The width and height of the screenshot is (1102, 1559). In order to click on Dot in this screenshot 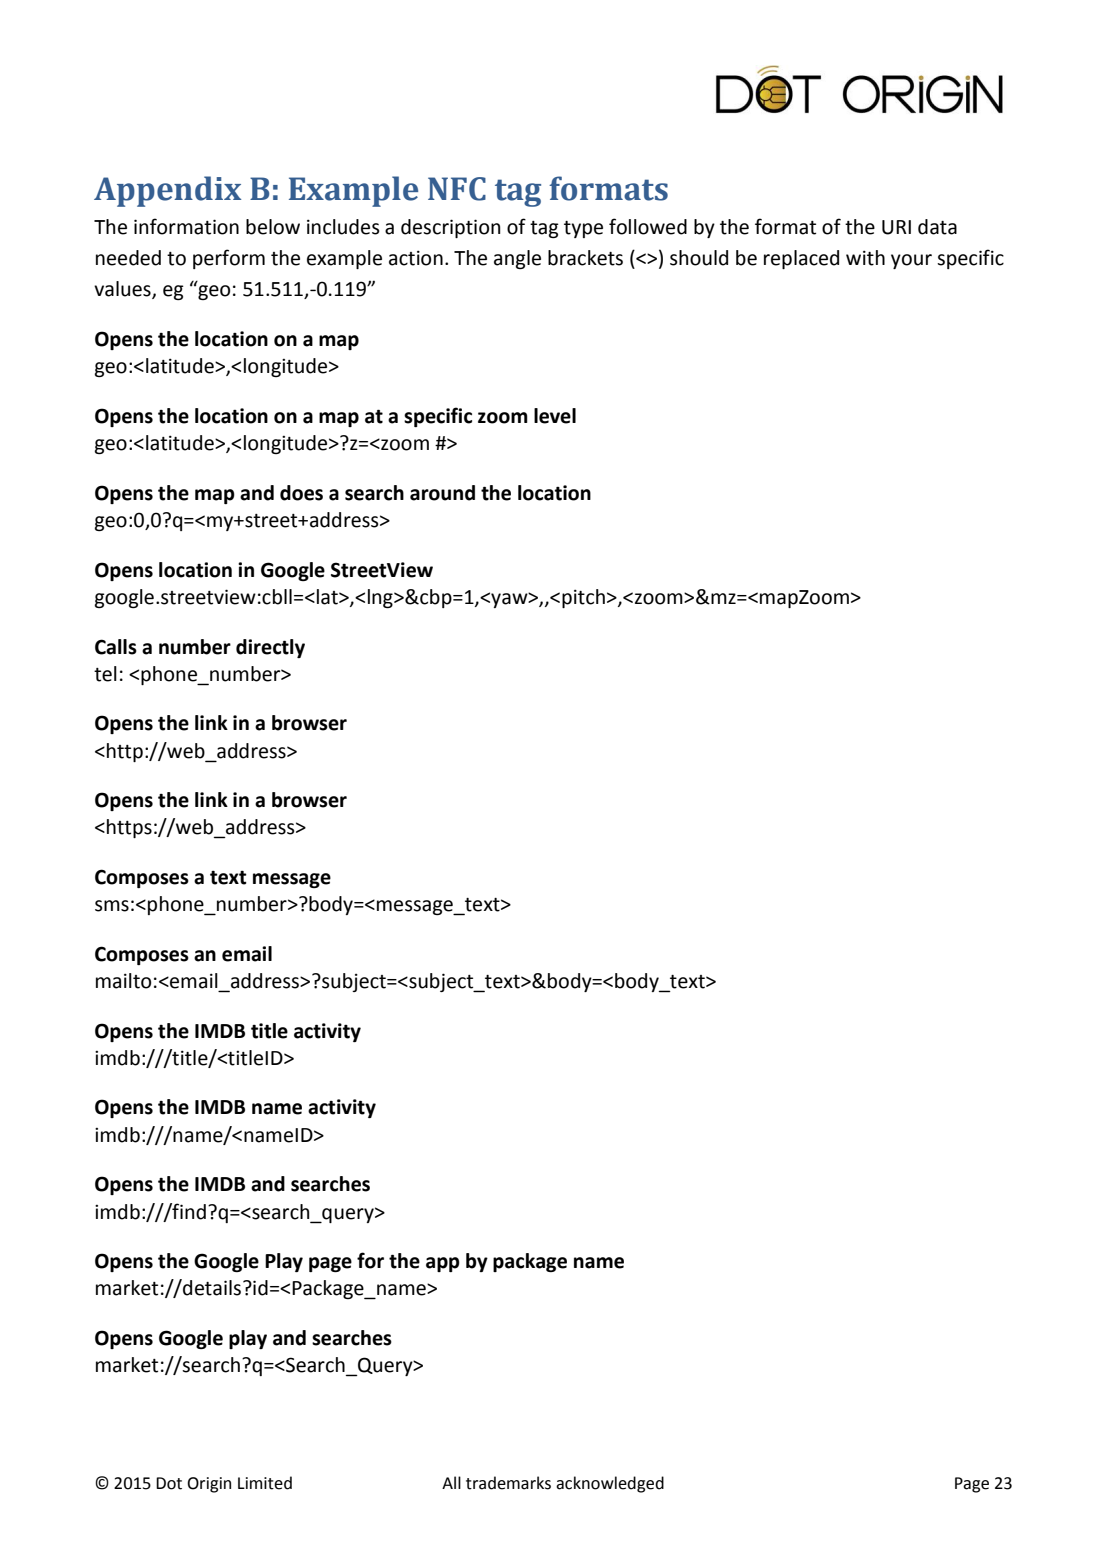, I will do `click(169, 1483)`.
